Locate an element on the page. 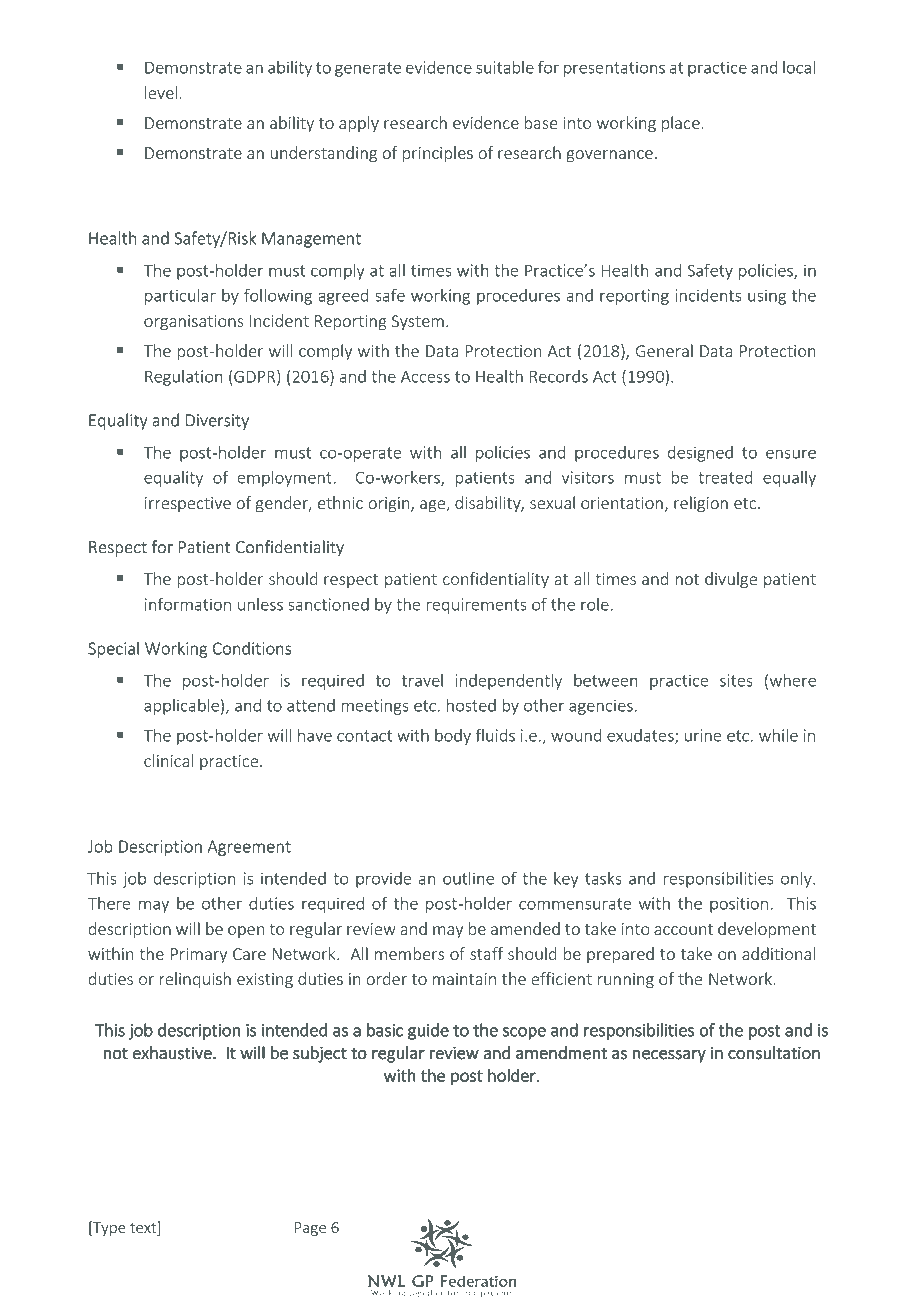 The image size is (924, 1308). treated is located at coordinates (725, 477).
